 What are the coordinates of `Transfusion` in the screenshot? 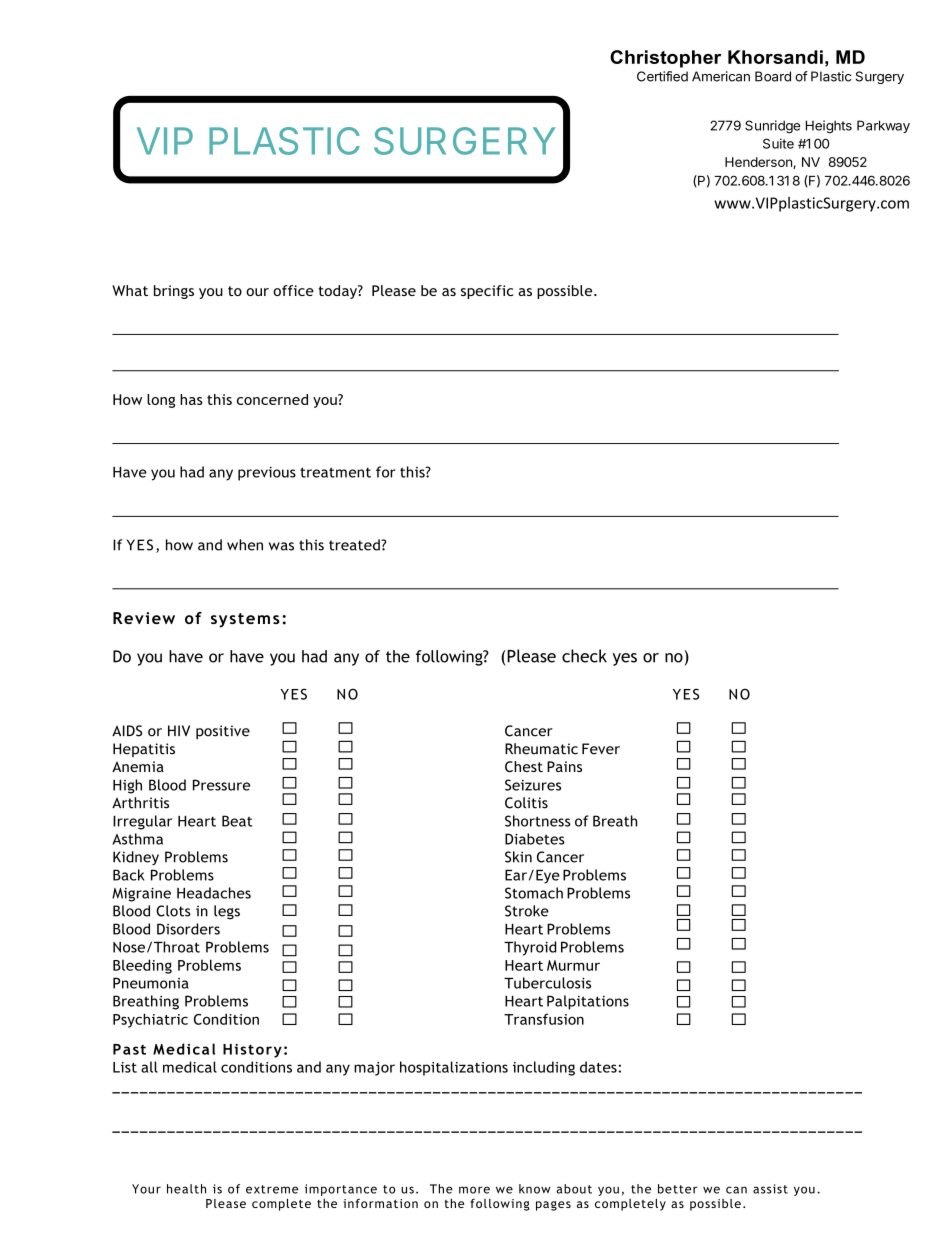 It's located at (544, 1019).
